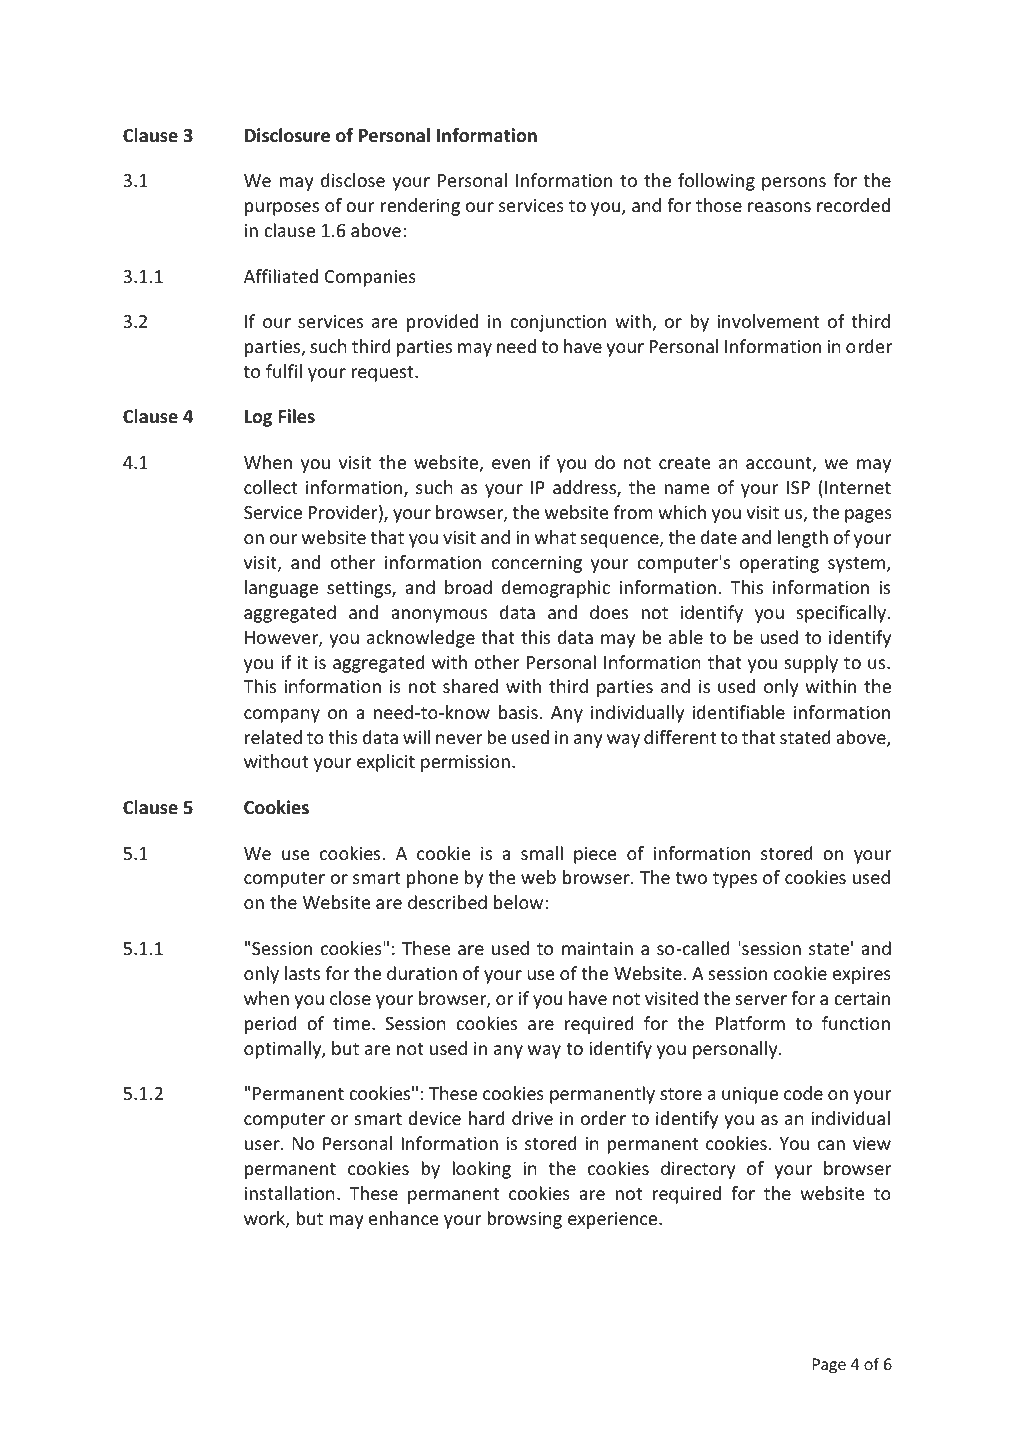 This screenshot has height=1435, width=1015. I want to click on company, so click(282, 716).
